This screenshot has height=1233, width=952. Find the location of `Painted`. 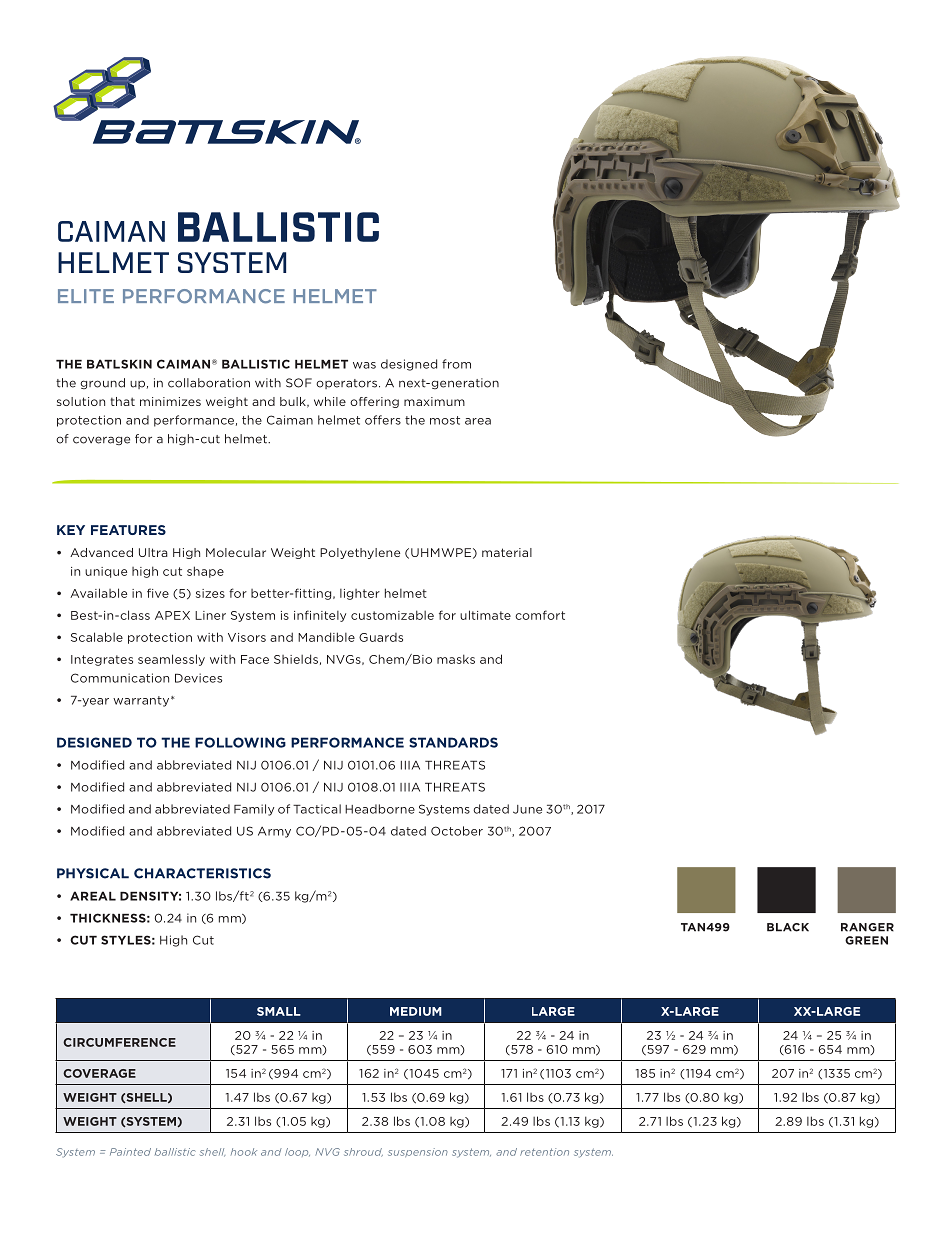

Painted is located at coordinates (130, 1152).
